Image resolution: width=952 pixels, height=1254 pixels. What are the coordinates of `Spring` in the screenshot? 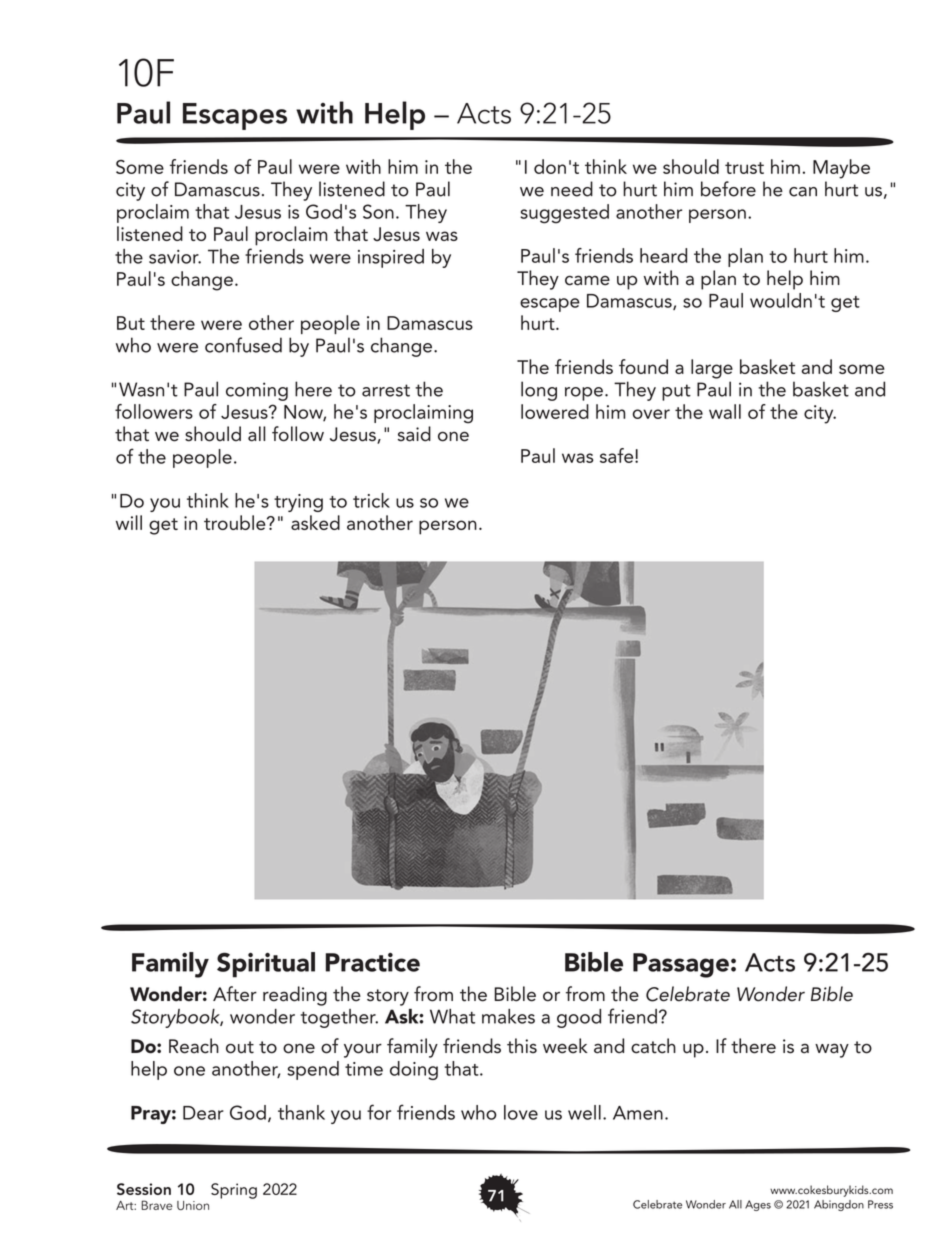 It's located at (234, 1191).
